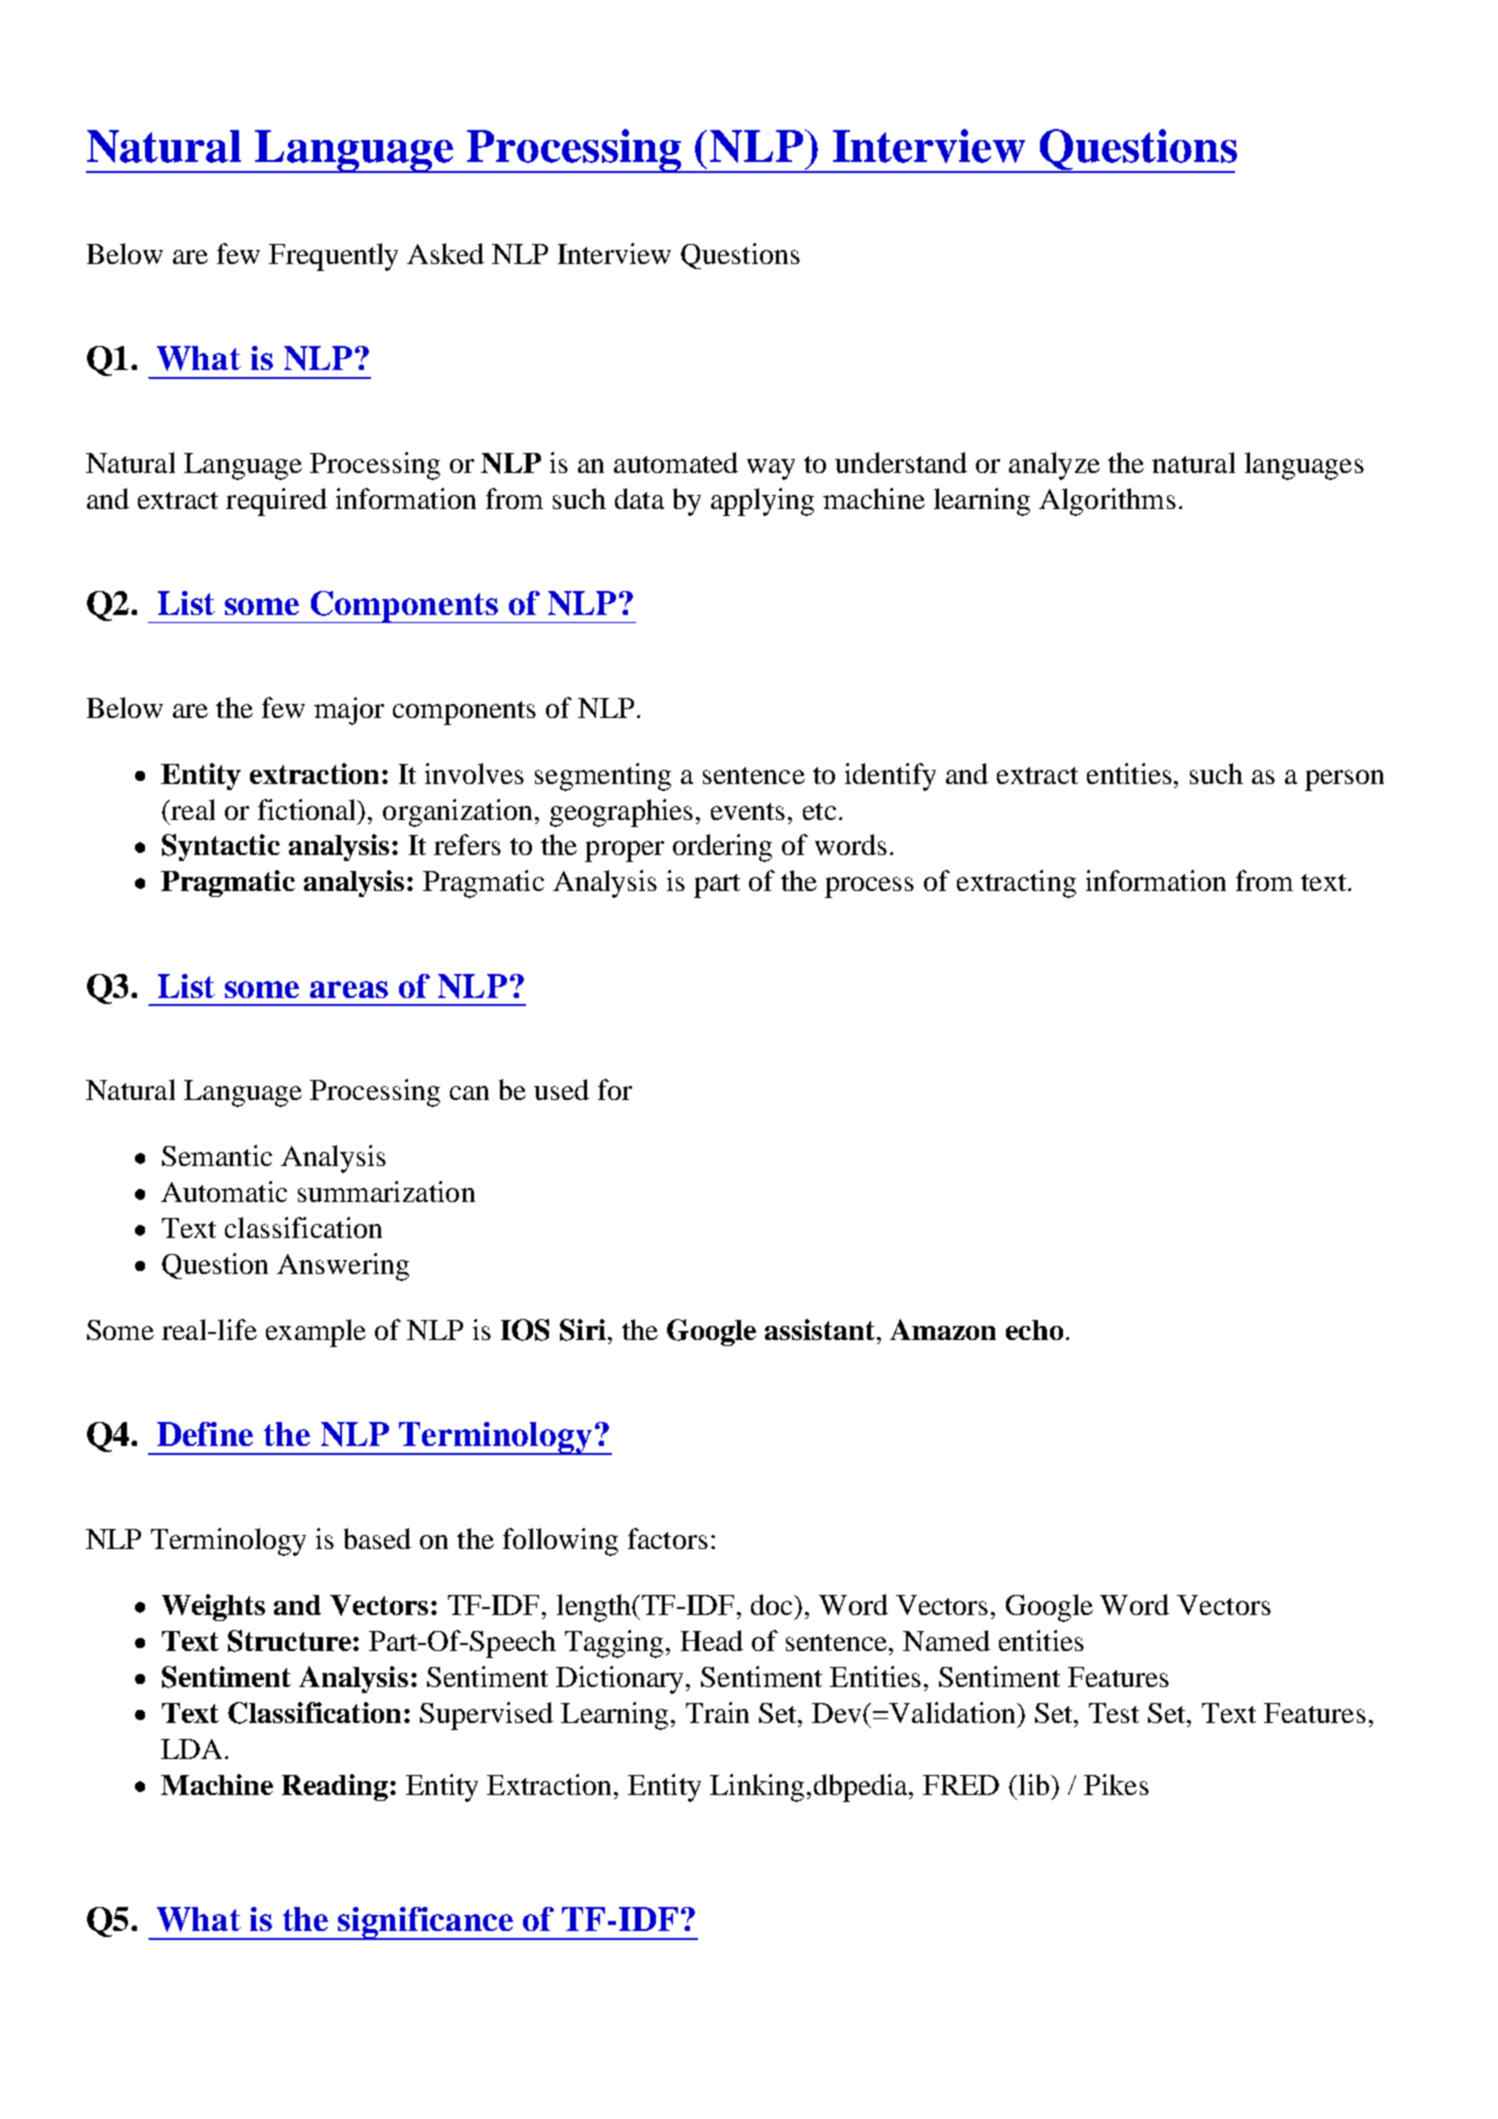  What do you see at coordinates (561, 1089) in the screenshot?
I see `used` at bounding box center [561, 1089].
